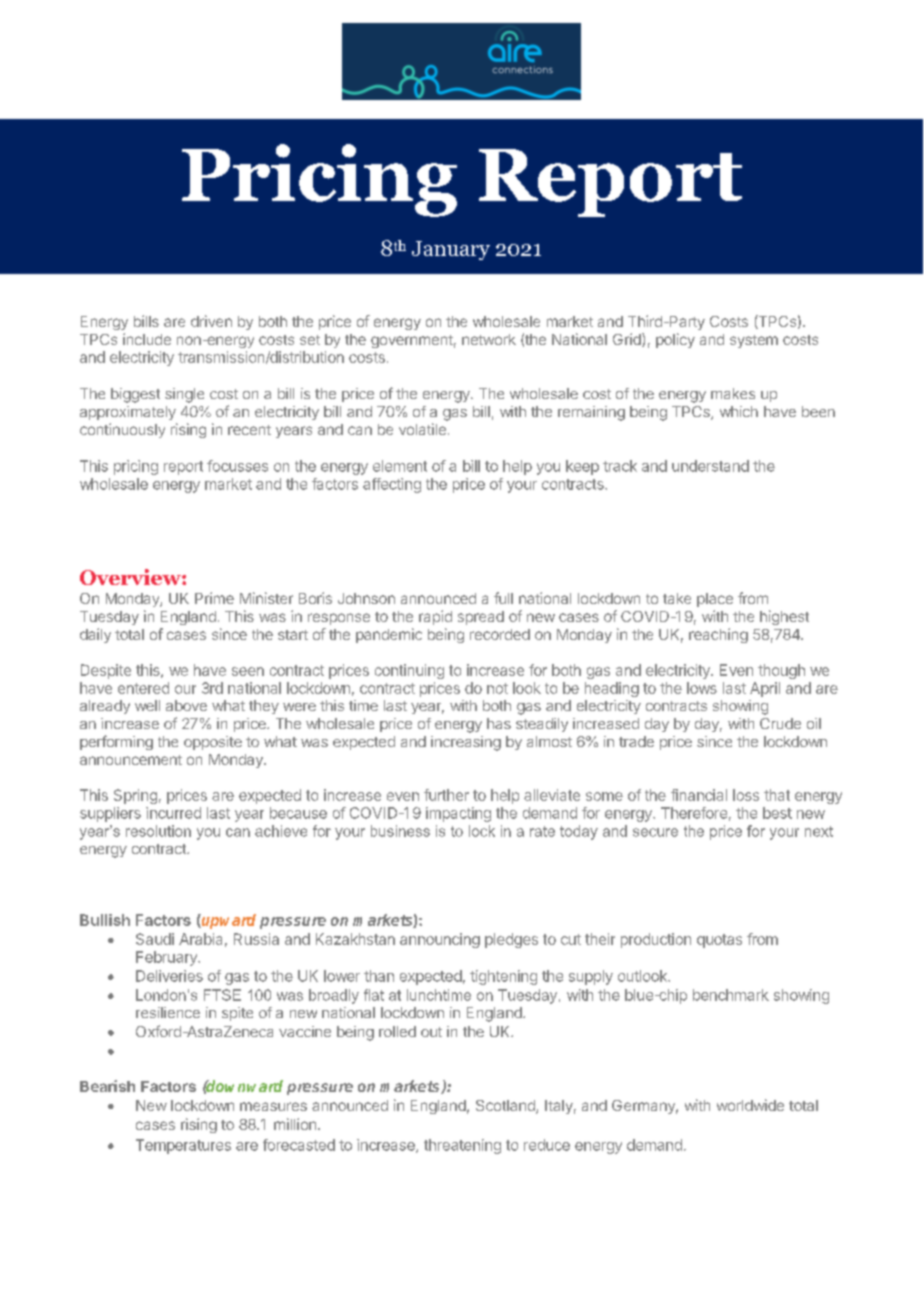  Describe the element at coordinates (186, 705) in the screenshot. I see `above` at that location.
